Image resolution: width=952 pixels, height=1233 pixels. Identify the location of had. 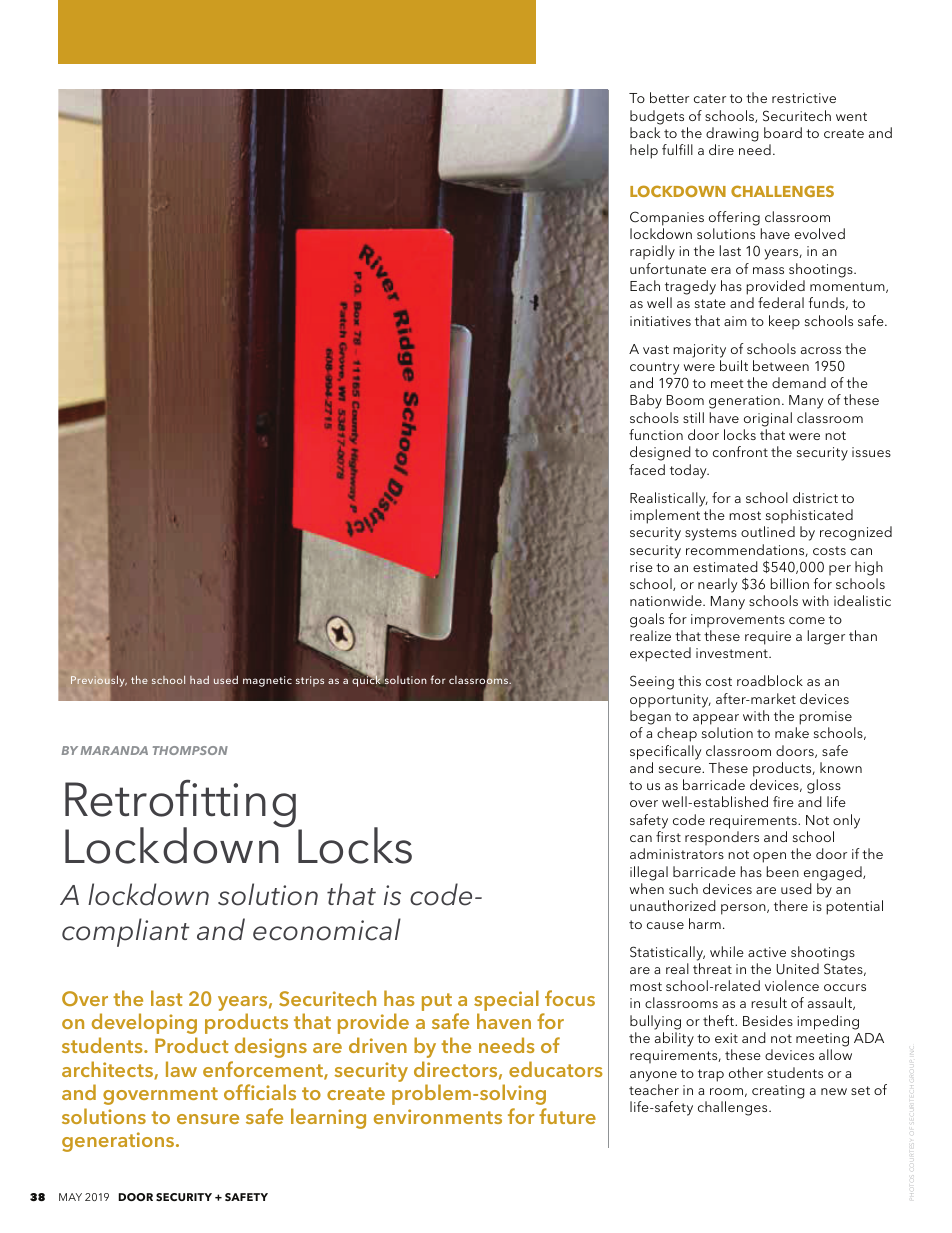
(199, 680).
